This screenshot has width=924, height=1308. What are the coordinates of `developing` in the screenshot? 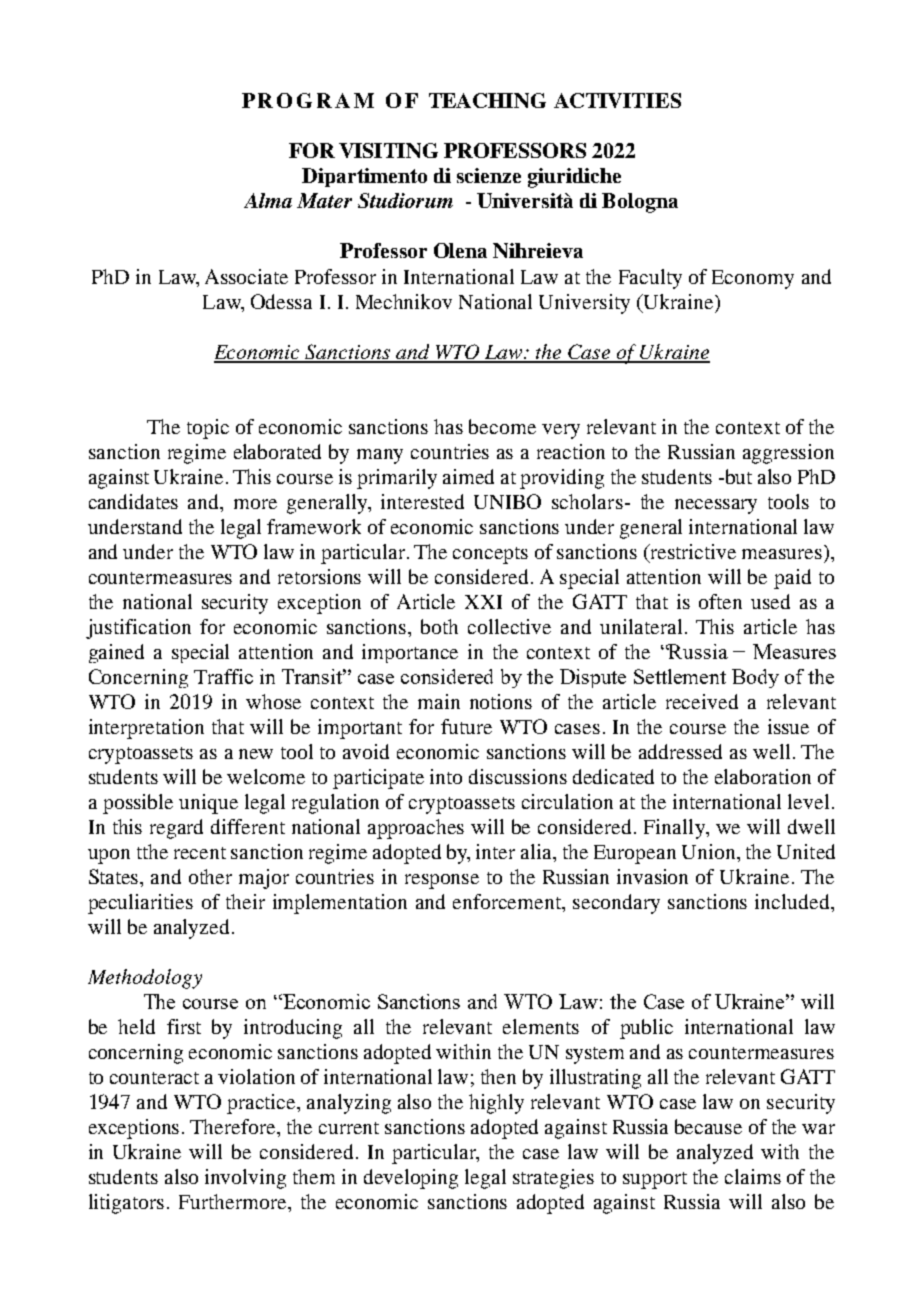 It's located at (411, 1179).
